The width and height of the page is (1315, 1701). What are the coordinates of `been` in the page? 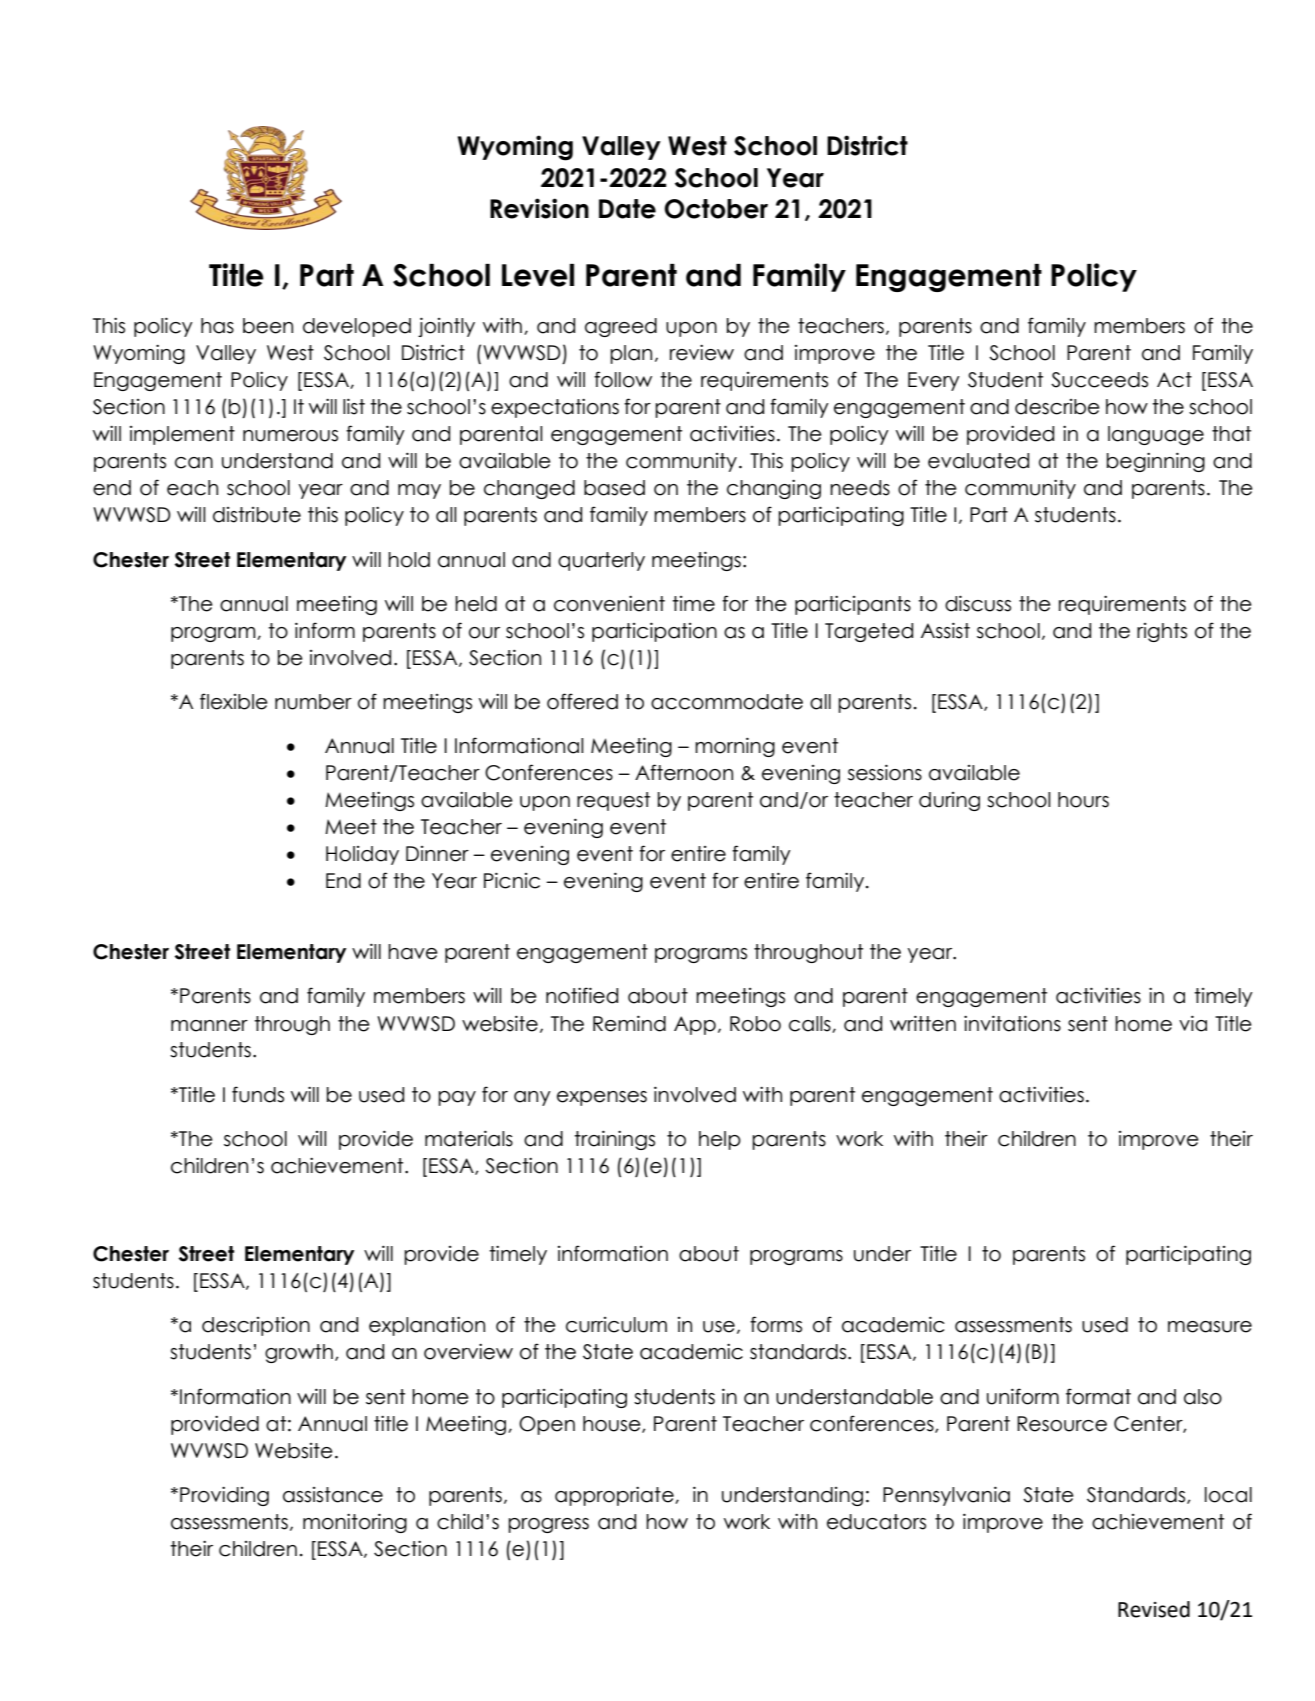 It's located at (268, 326).
